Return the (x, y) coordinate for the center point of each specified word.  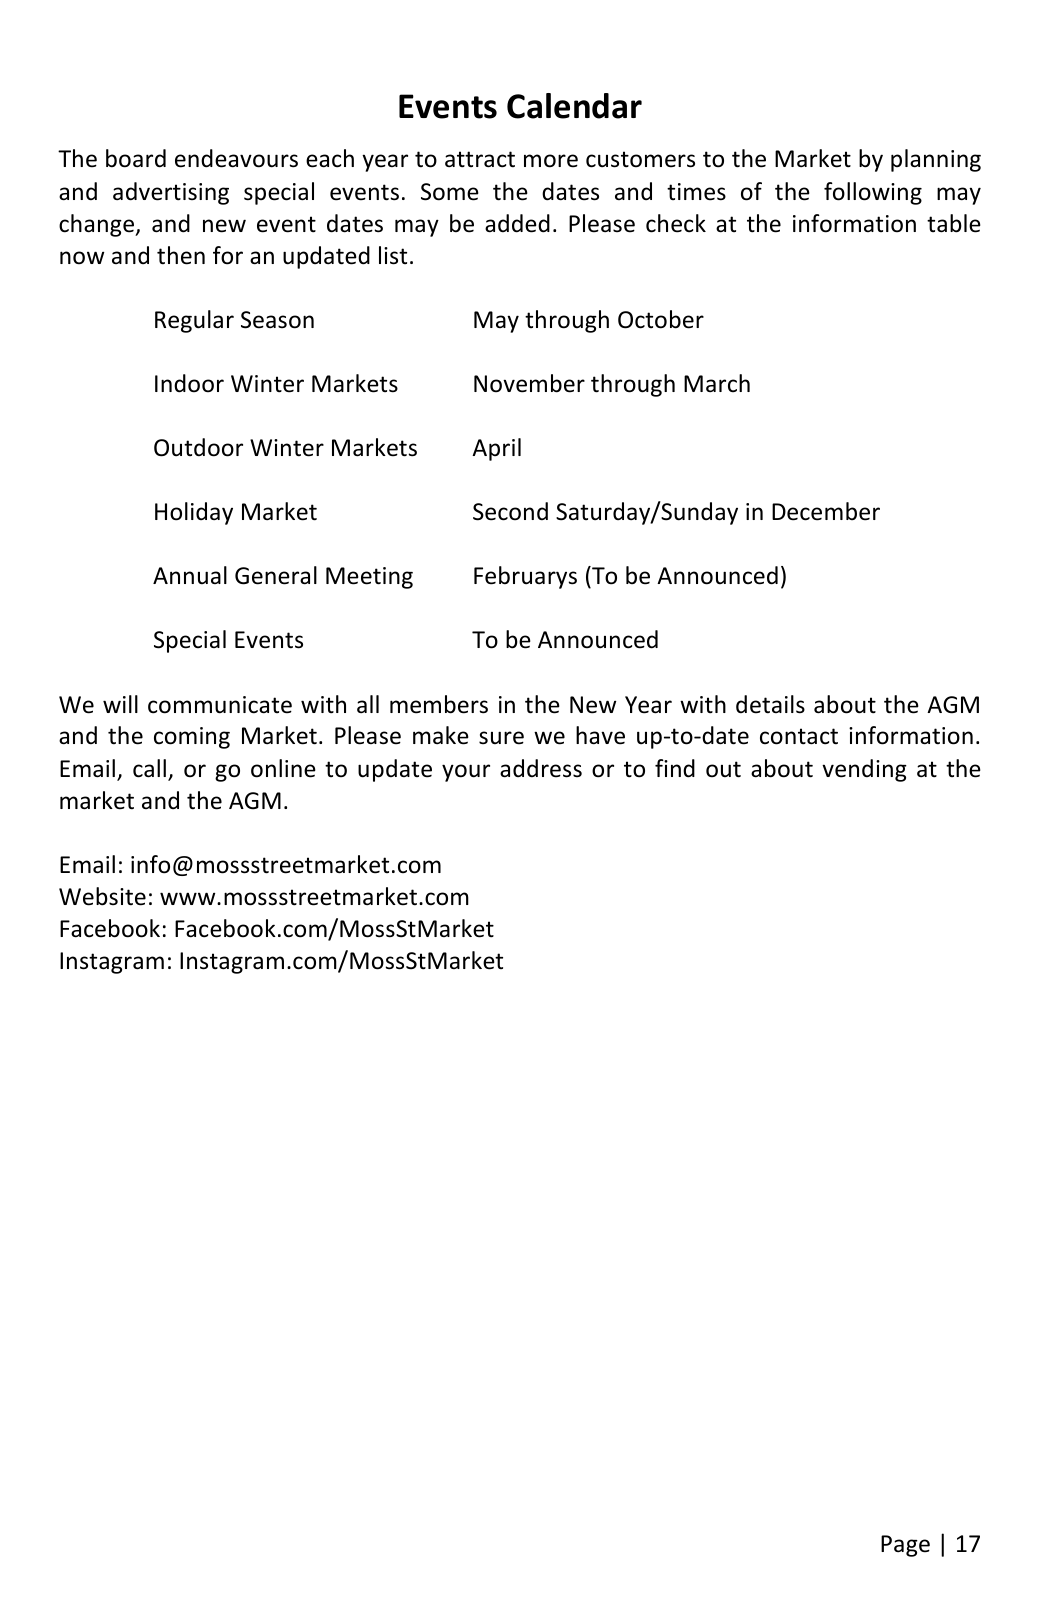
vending (864, 770)
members (439, 704)
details (770, 704)
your (466, 773)
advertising (171, 193)
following (873, 193)
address (541, 768)
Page (905, 1546)
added (517, 223)
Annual (190, 575)
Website (102, 896)
